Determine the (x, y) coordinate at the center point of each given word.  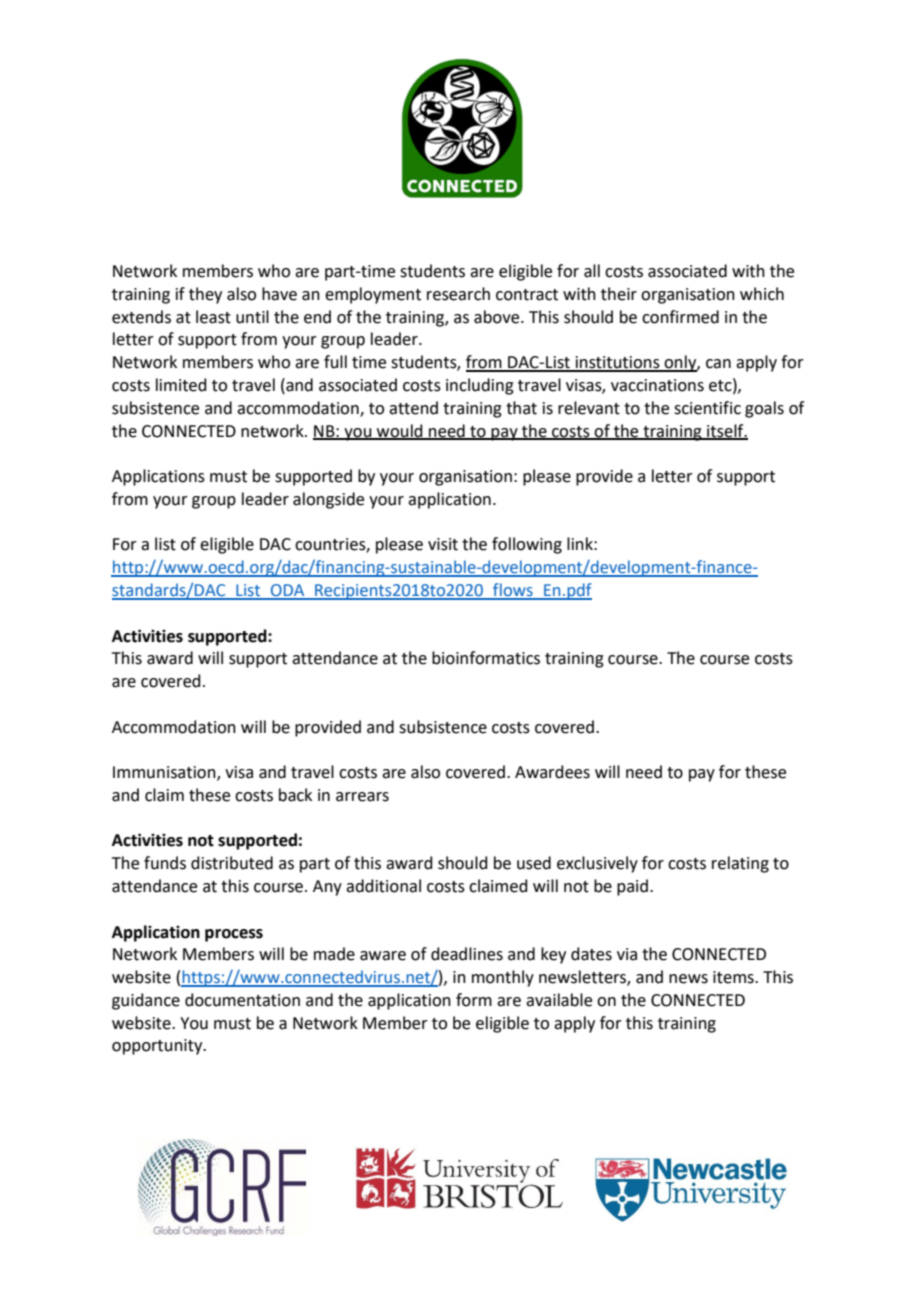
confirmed (680, 317)
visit (443, 544)
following (527, 545)
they (205, 295)
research (458, 294)
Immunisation (165, 773)
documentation (242, 1000)
